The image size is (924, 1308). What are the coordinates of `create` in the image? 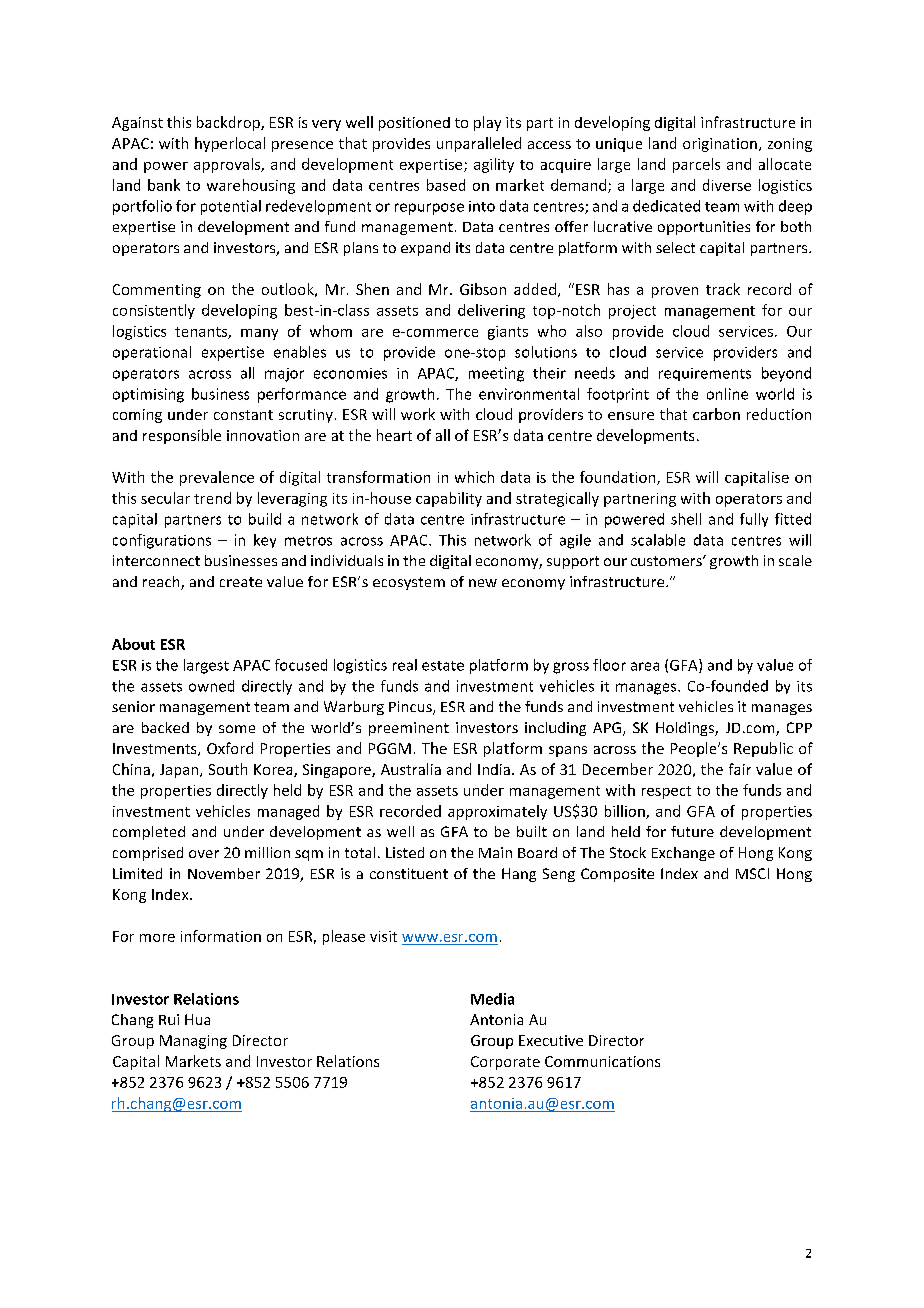 It's located at (241, 582).
